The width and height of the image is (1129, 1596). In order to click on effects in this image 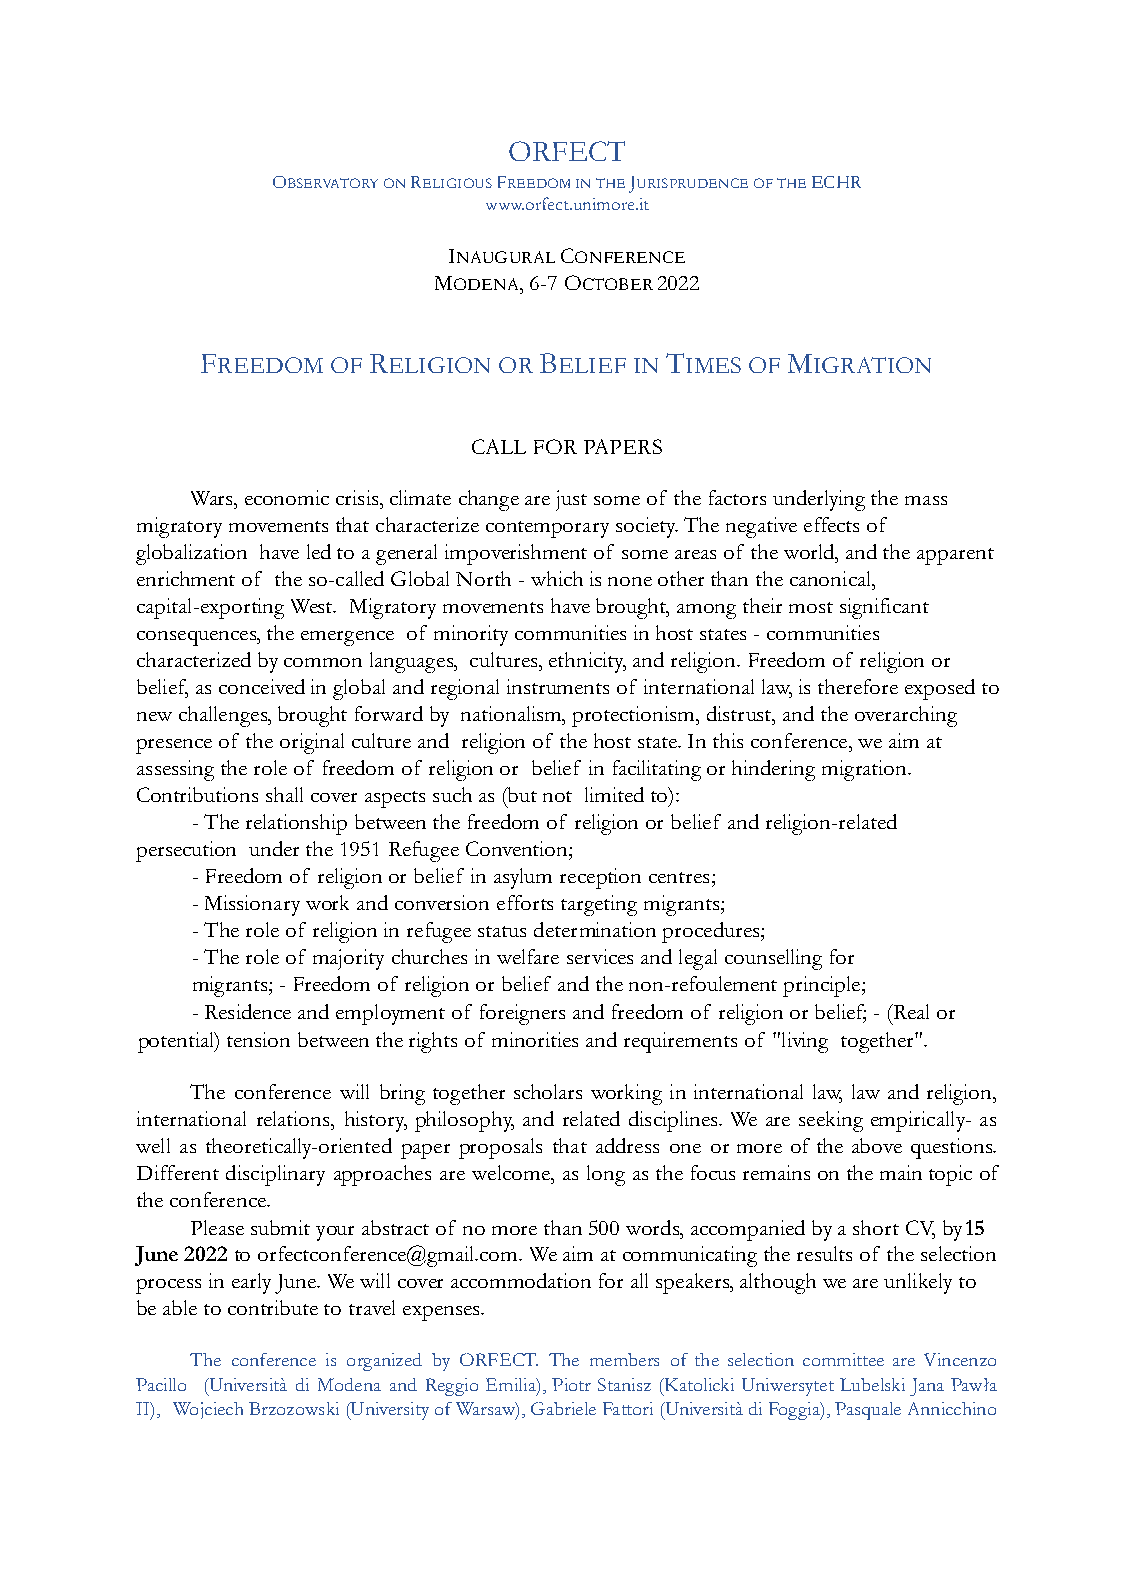, I will do `click(831, 524)`.
